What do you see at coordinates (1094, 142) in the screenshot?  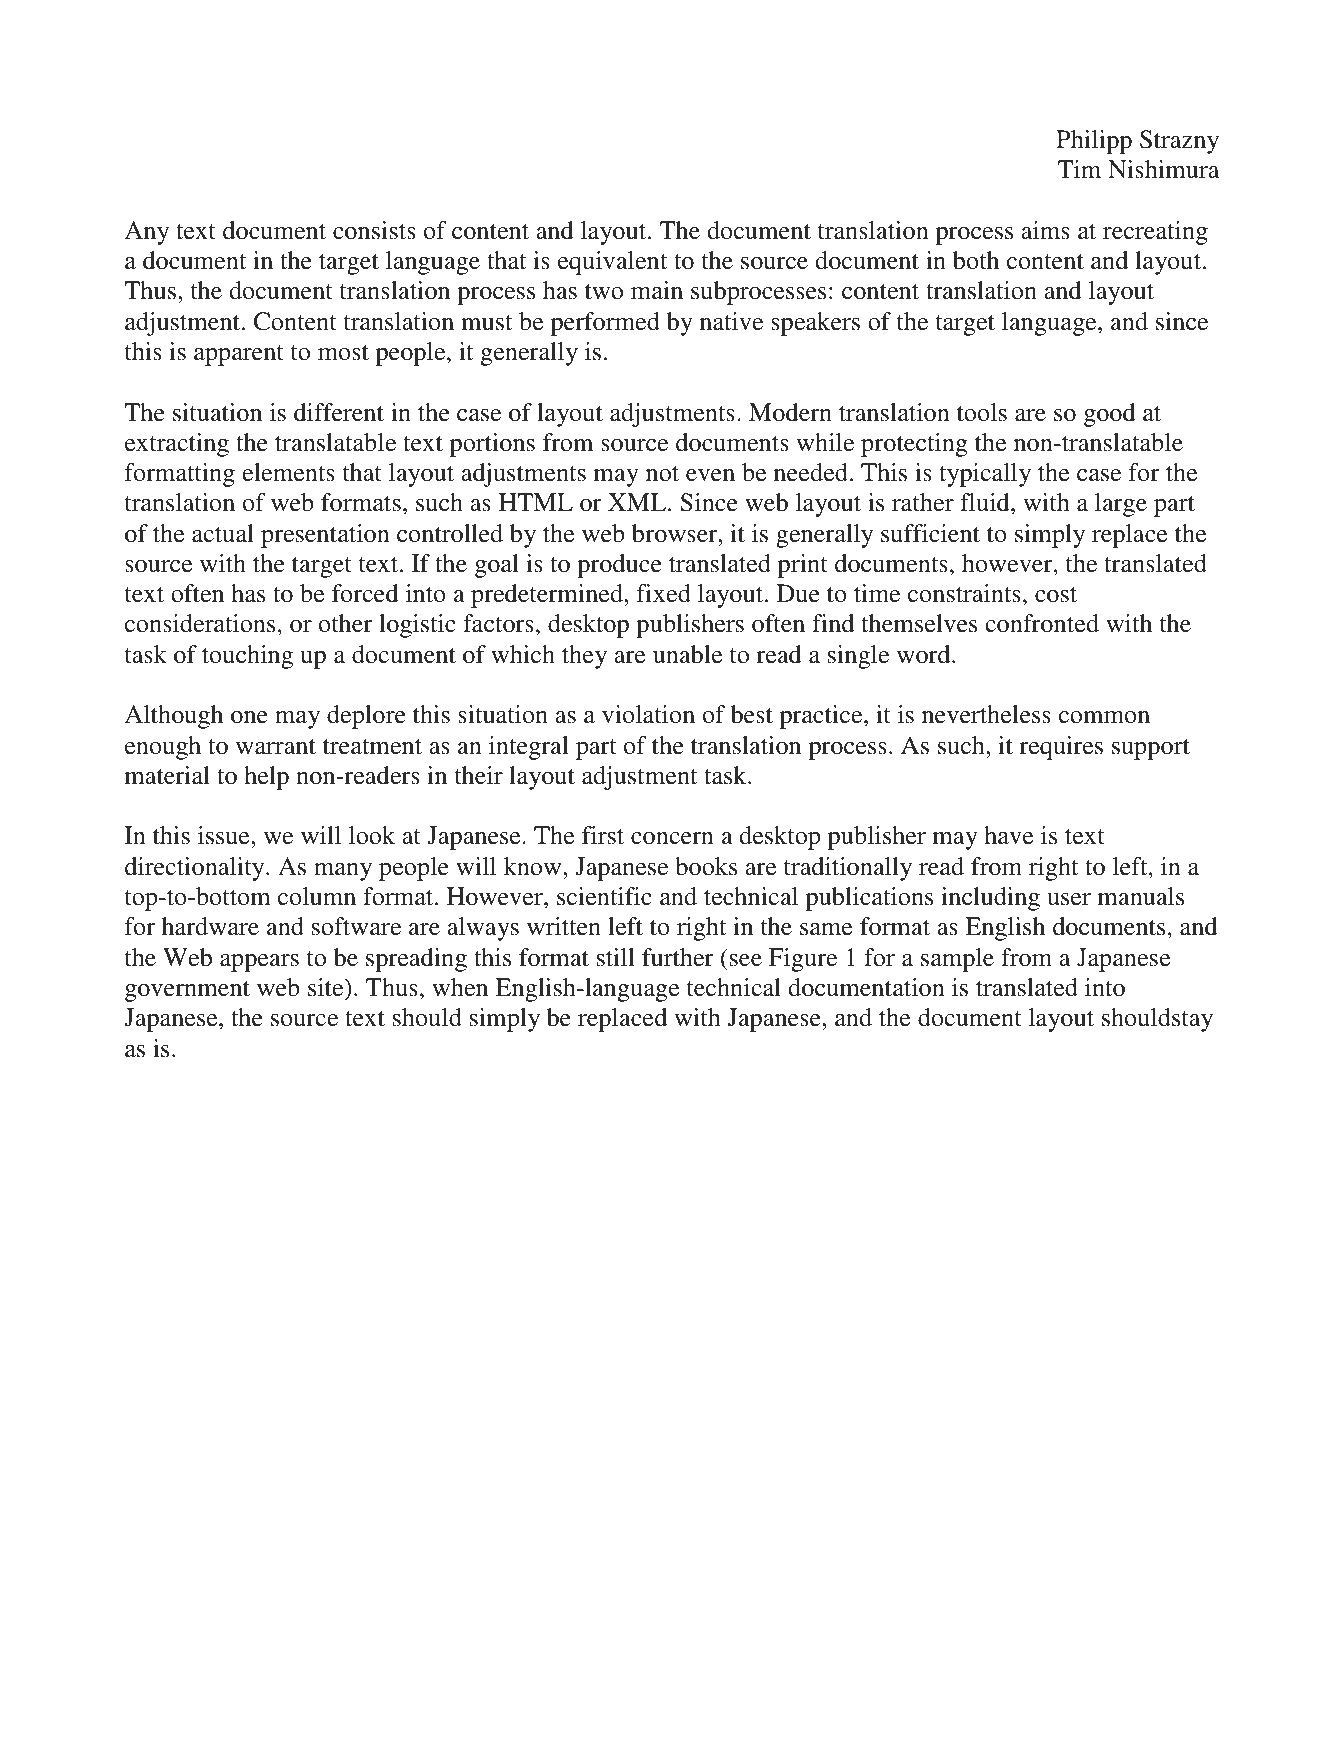 I see `Philipp` at bounding box center [1094, 142].
